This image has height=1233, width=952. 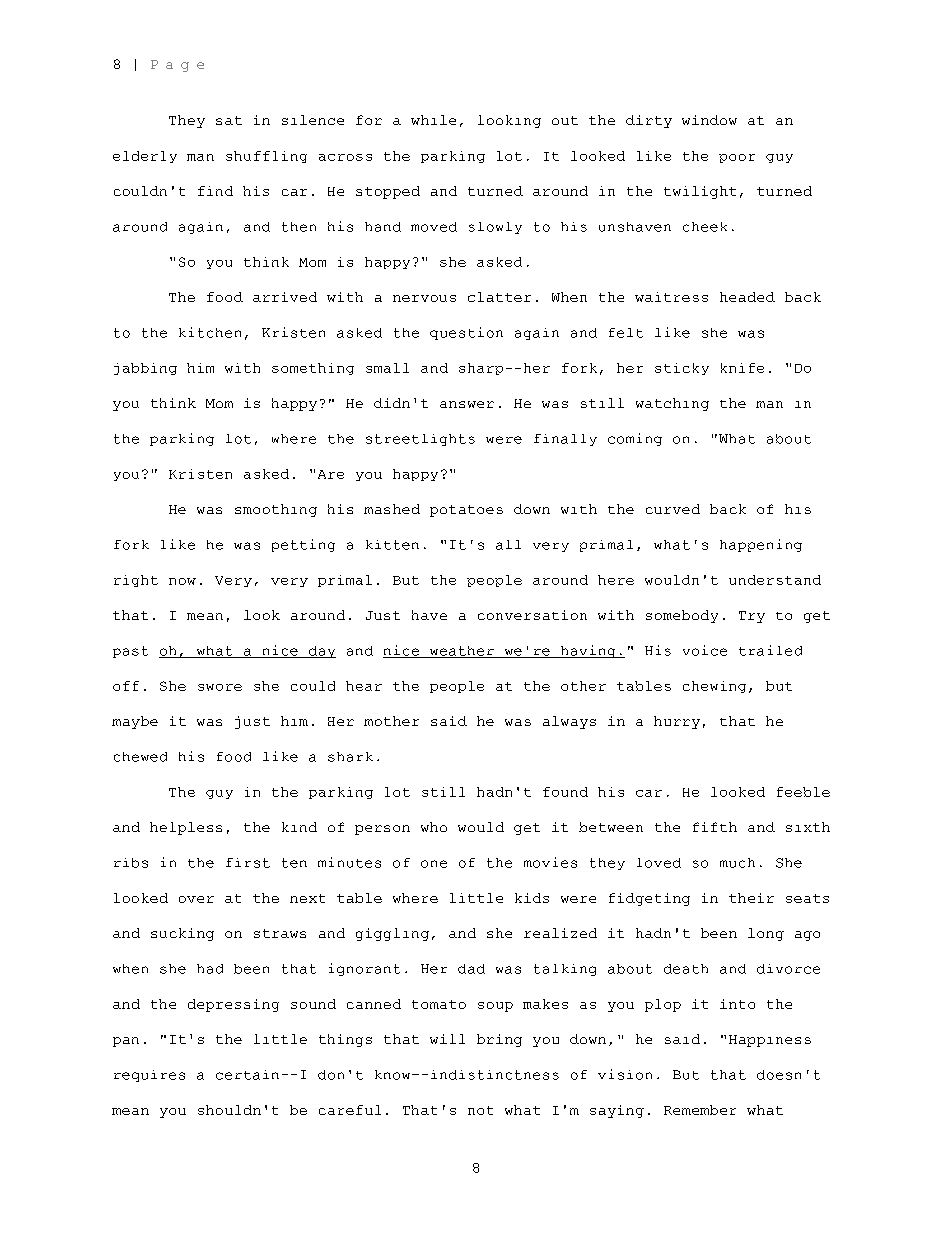 I want to click on poor, so click(x=737, y=158).
